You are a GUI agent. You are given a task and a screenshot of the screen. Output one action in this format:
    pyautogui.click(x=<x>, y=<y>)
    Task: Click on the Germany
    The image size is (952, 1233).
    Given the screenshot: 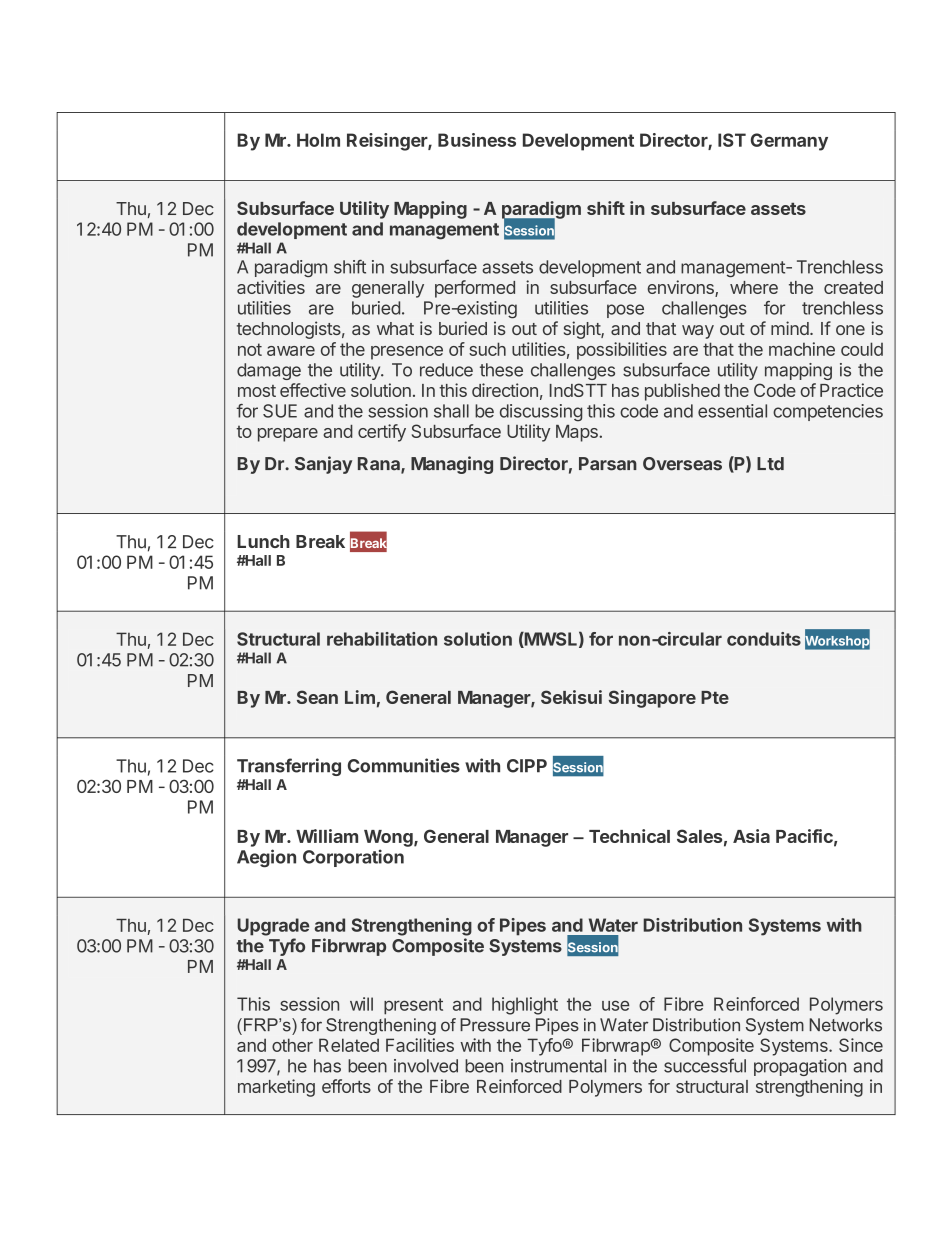 What is the action you would take?
    pyautogui.click(x=789, y=142)
